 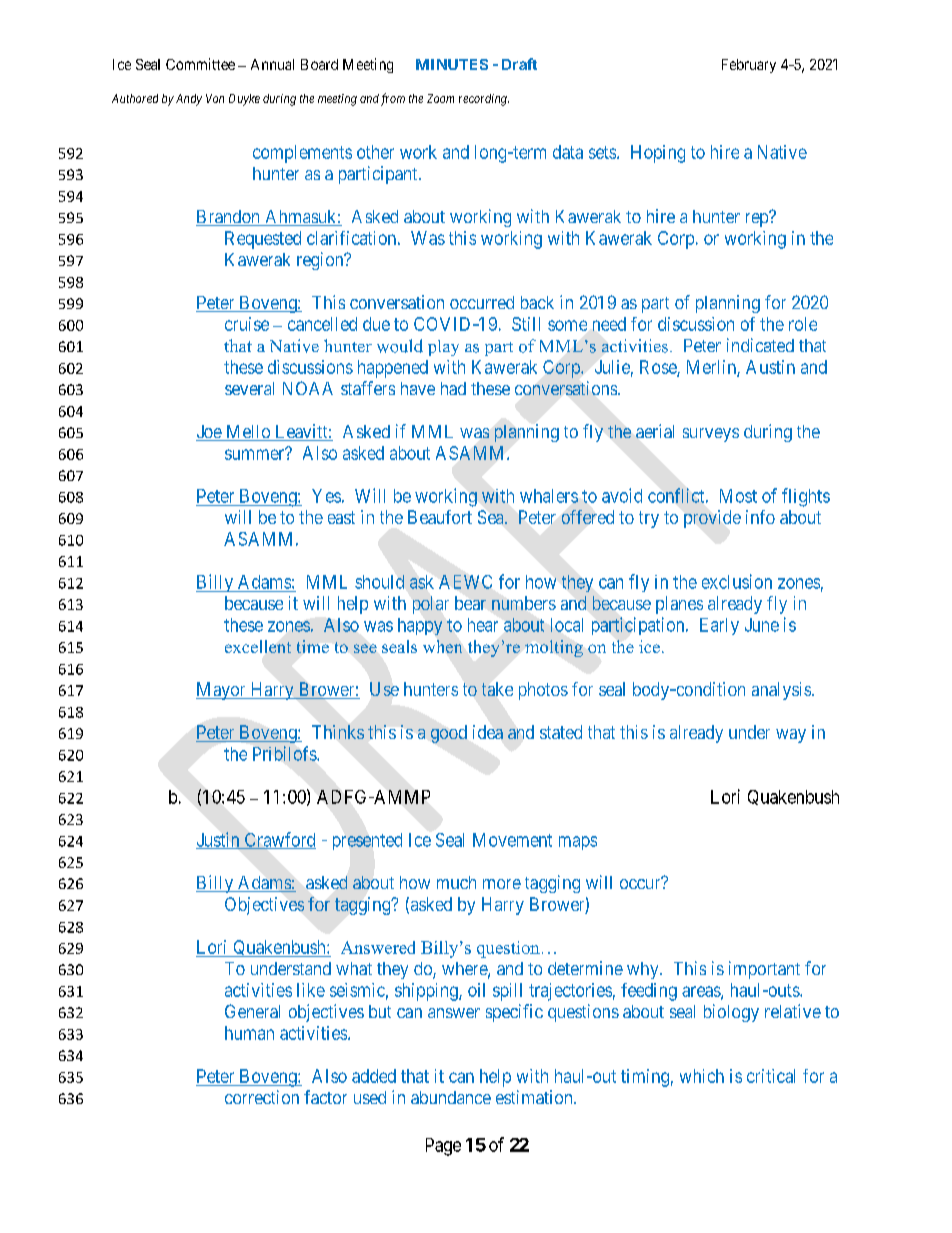 I want to click on bear, so click(x=470, y=603).
